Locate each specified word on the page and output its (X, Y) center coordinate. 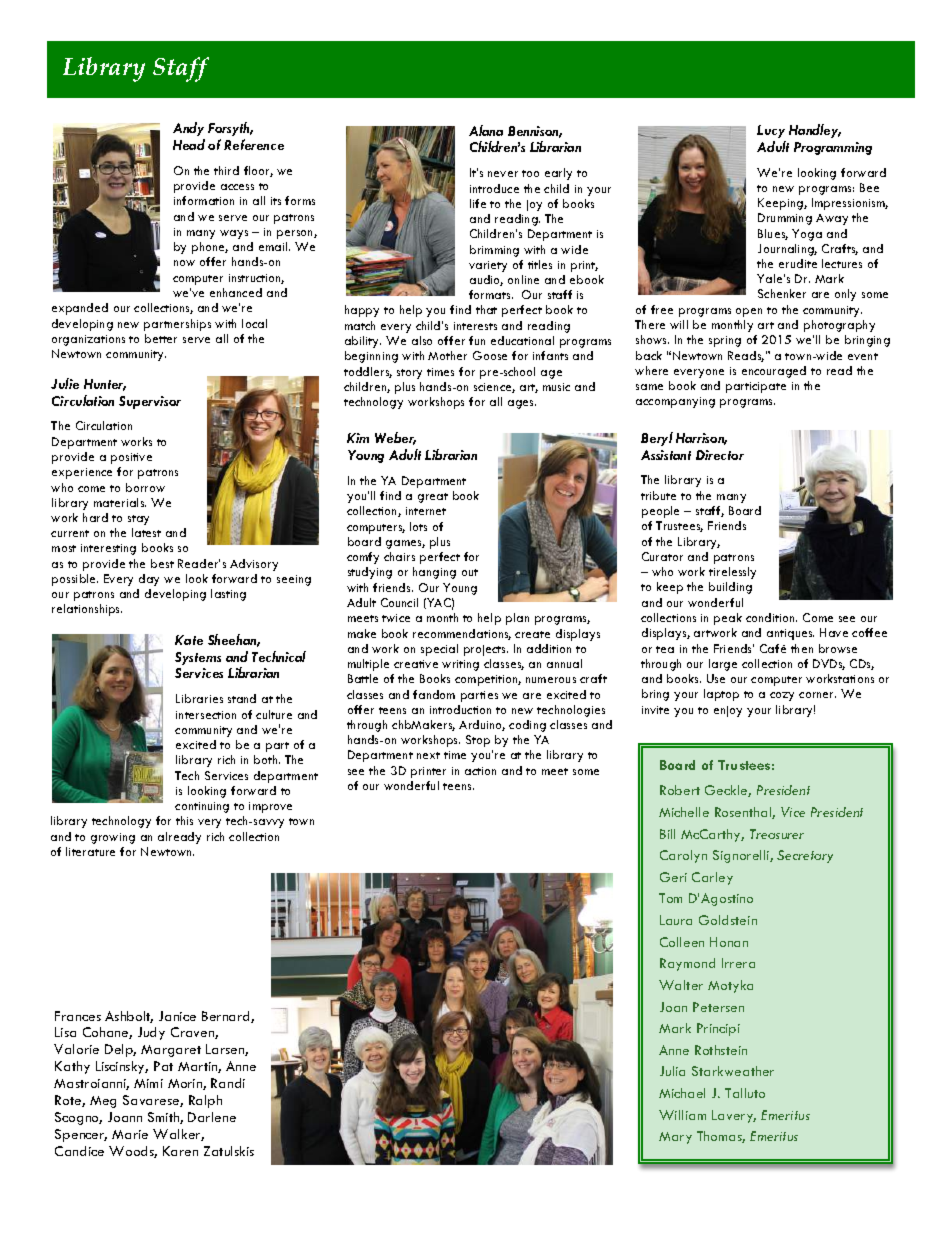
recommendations (462, 634)
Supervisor (150, 402)
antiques (790, 634)
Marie (130, 1134)
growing (113, 838)
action (480, 771)
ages (522, 404)
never (503, 174)
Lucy (771, 131)
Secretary (805, 856)
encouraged (774, 372)
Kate (189, 640)
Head (189, 144)
